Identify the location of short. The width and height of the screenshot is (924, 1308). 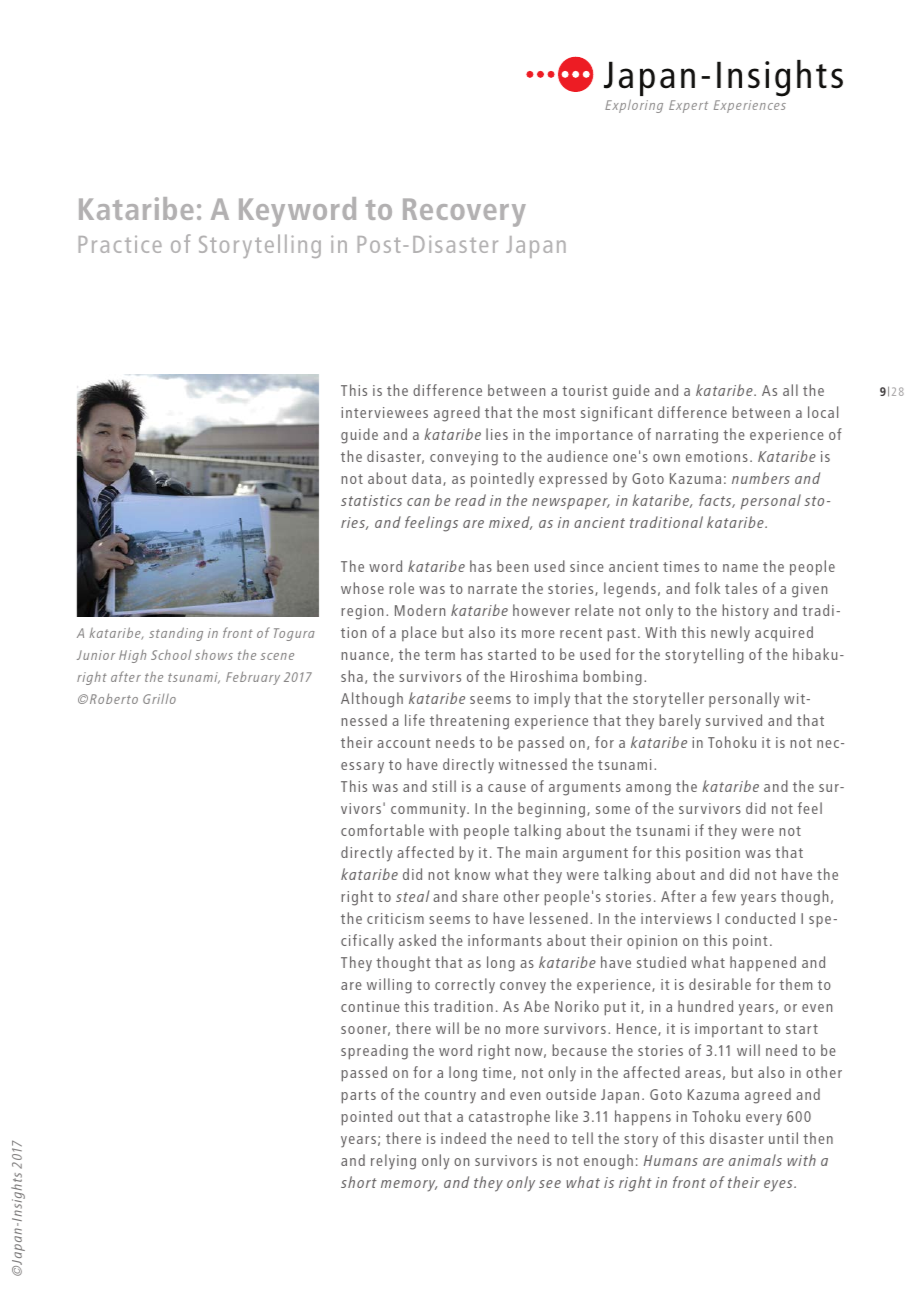
(359, 1182).
